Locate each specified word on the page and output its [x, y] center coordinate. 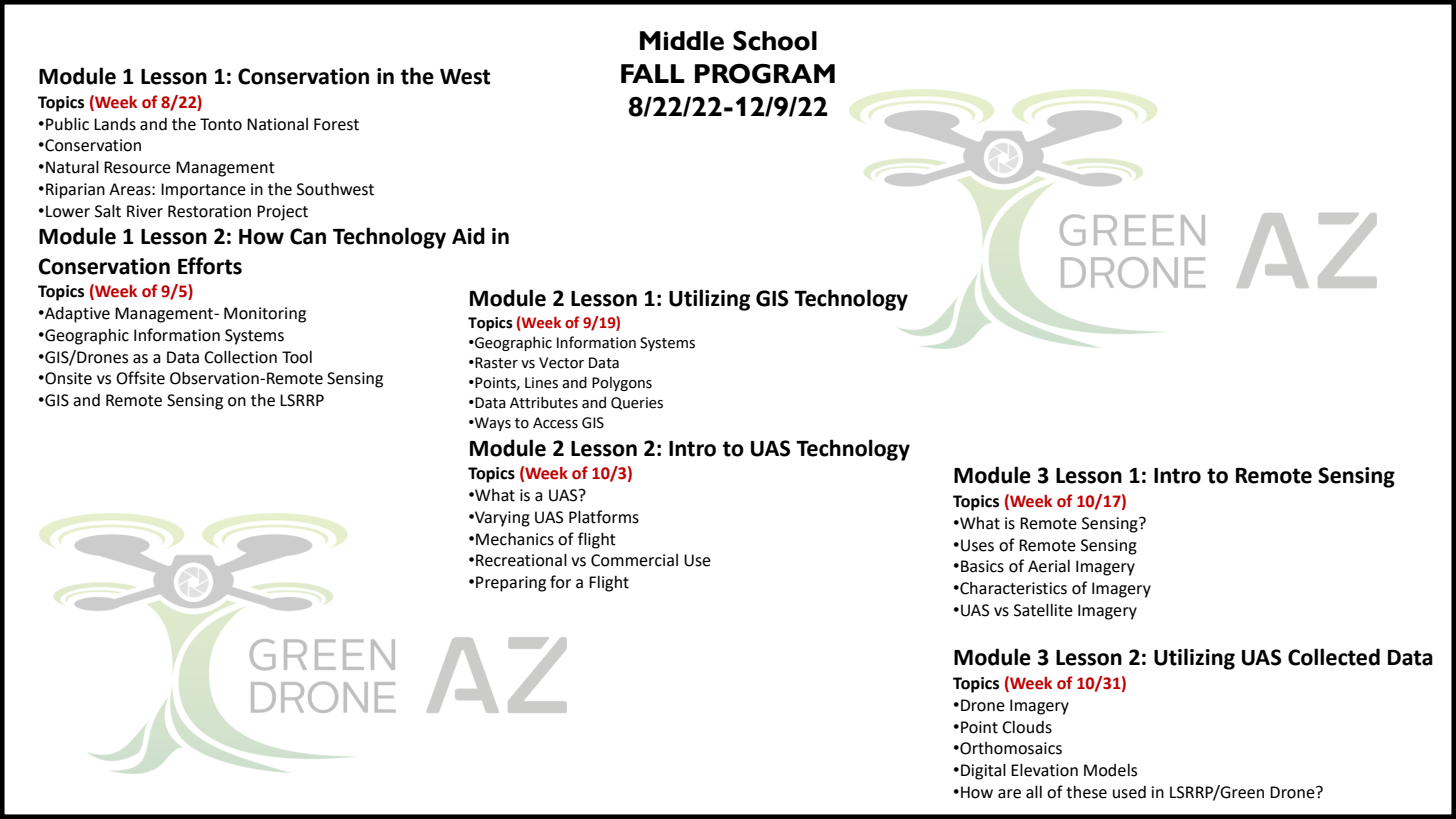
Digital [983, 771]
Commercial [634, 560]
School [775, 41]
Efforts [210, 266]
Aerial [1049, 566]
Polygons [622, 384]
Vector [561, 363]
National [277, 124]
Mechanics [515, 539]
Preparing [511, 584]
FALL [653, 73]
